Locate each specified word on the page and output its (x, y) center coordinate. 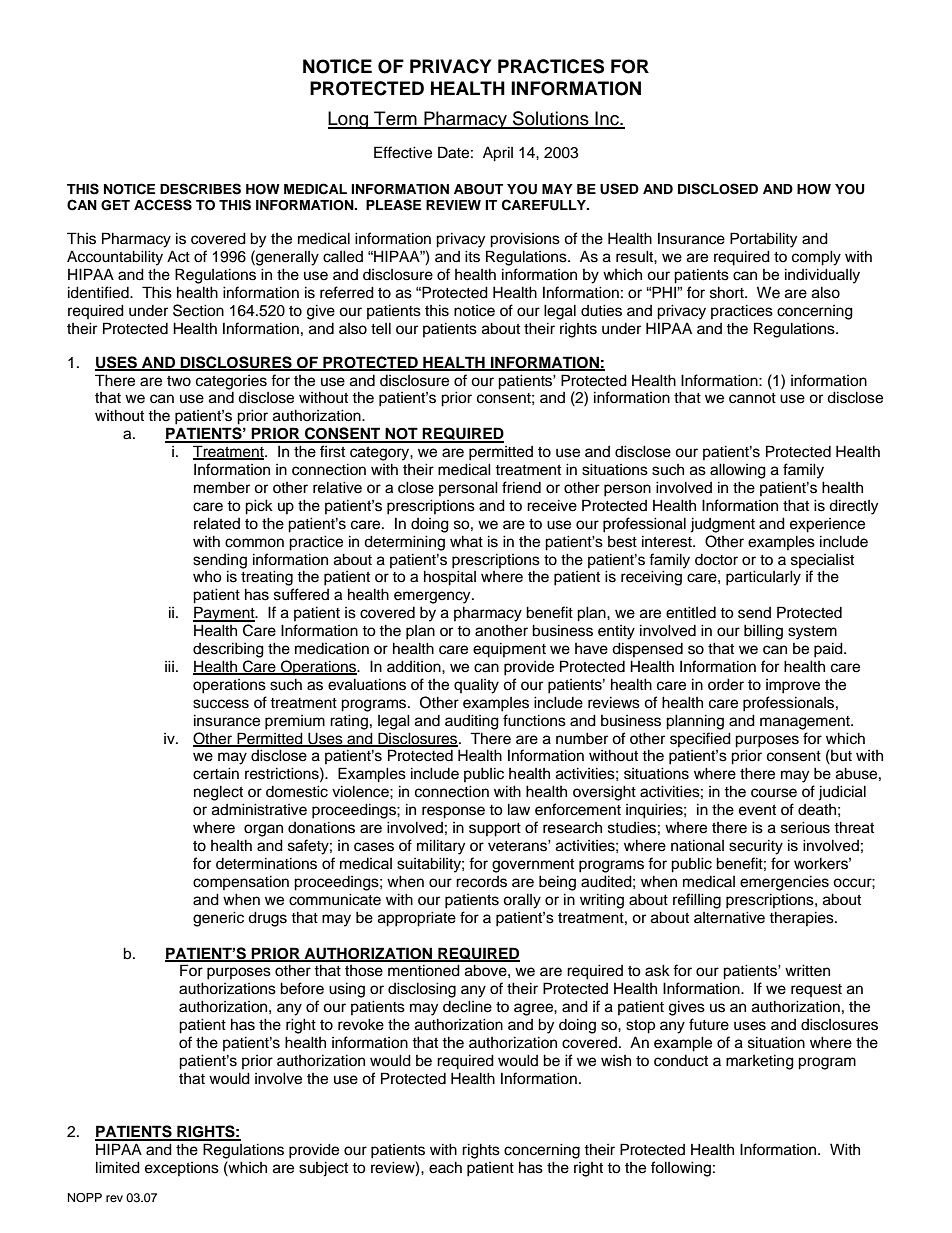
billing (763, 632)
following (681, 1169)
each (445, 1167)
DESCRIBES (200, 189)
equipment (509, 650)
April (498, 154)
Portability (763, 240)
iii (169, 666)
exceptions (182, 1169)
